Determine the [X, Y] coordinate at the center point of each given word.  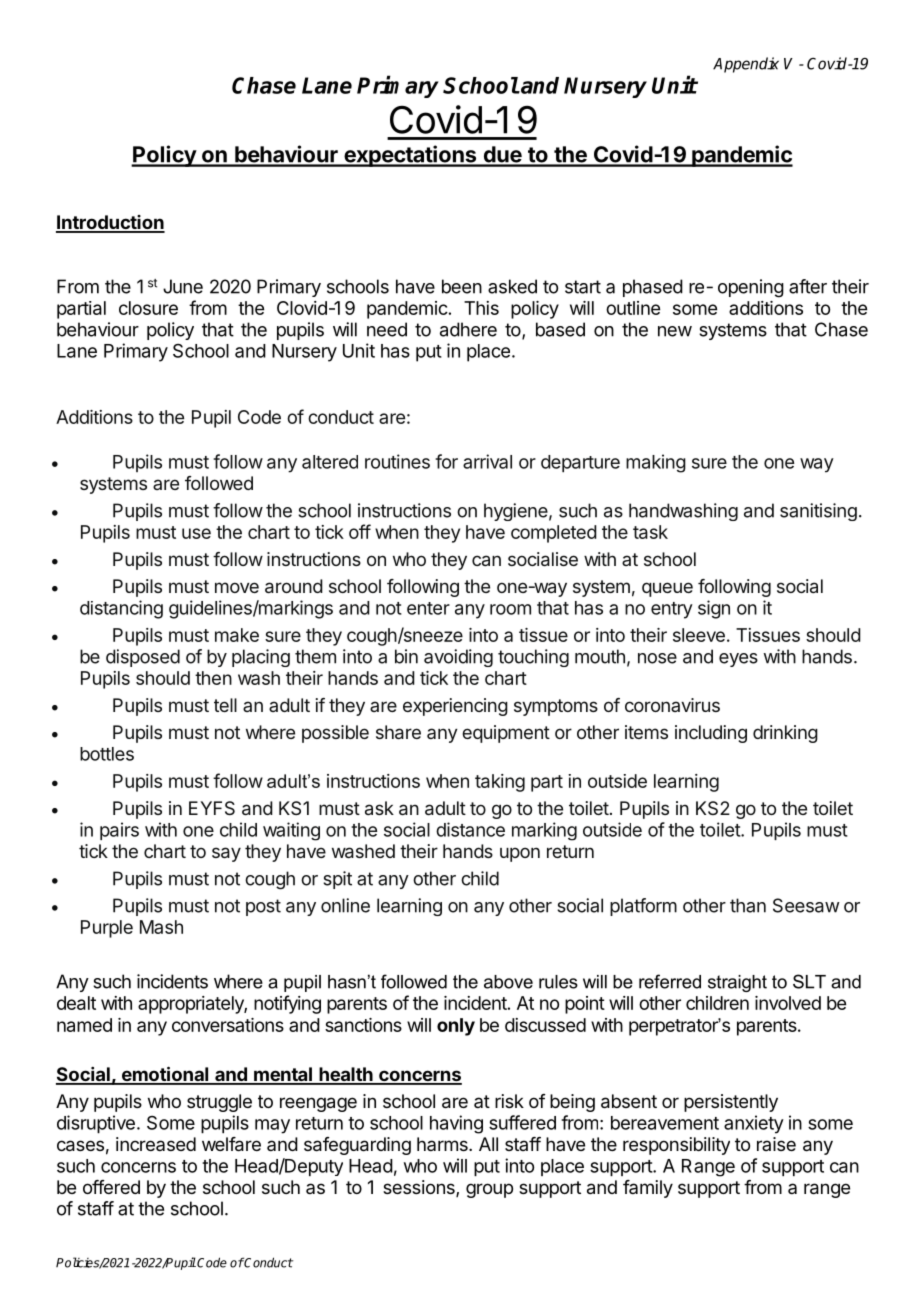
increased [156, 1144]
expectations [410, 156]
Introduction [110, 223]
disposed [143, 658]
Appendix [746, 65]
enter [428, 608]
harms [443, 1144]
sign [714, 609]
